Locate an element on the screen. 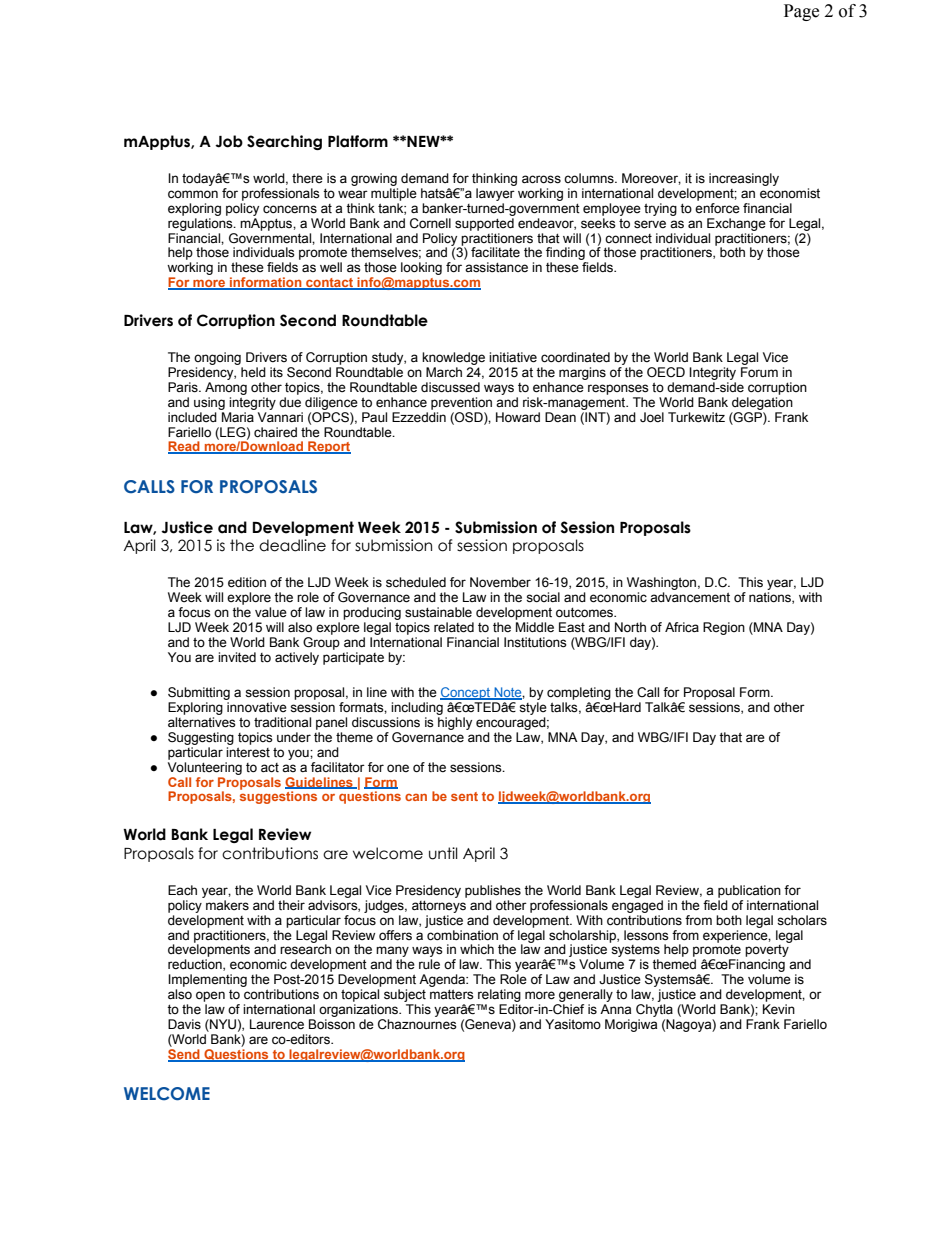 The width and height of the screenshot is (952, 1233). value is located at coordinates (271, 612).
